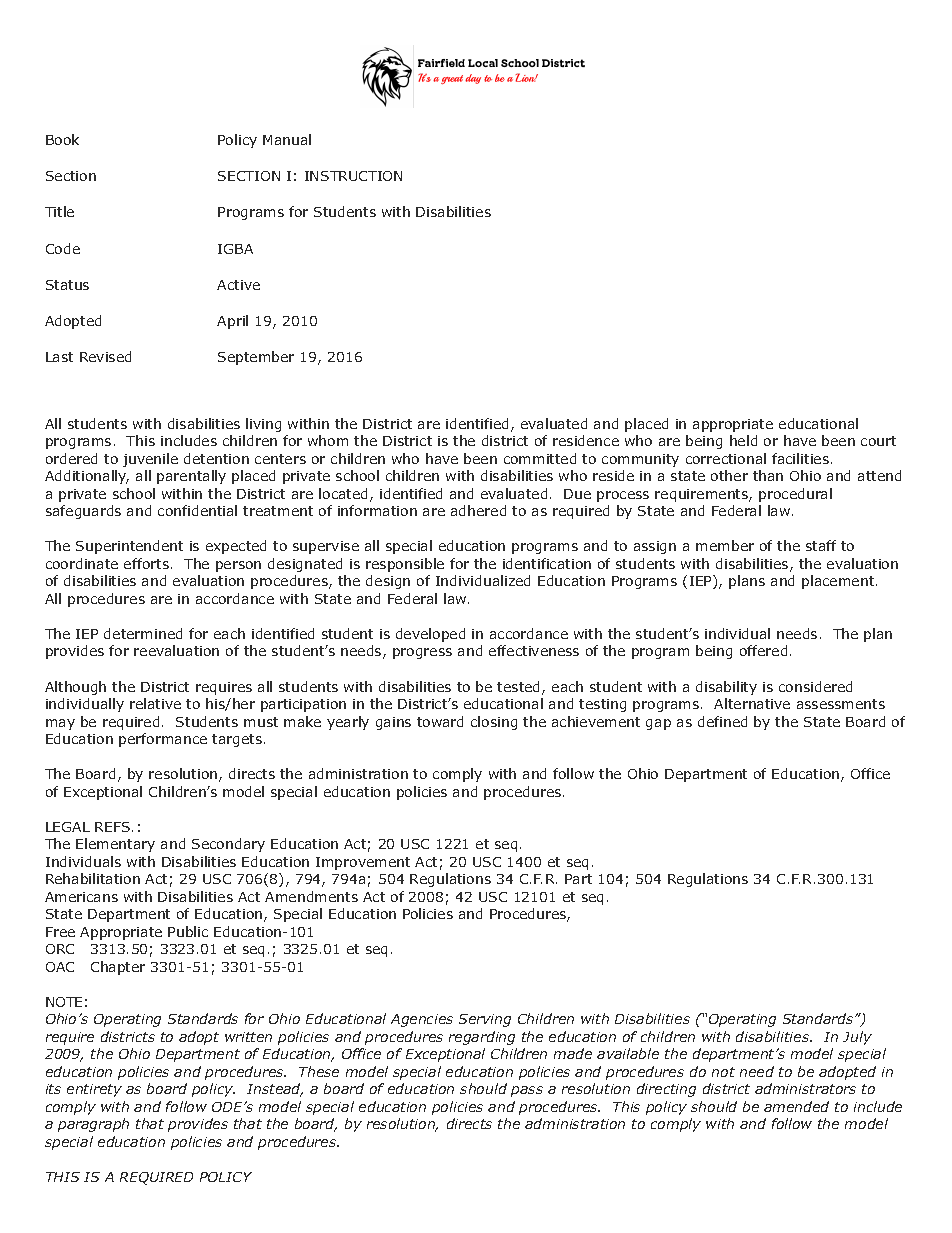  Describe the element at coordinates (143, 633) in the screenshot. I see `determined` at that location.
